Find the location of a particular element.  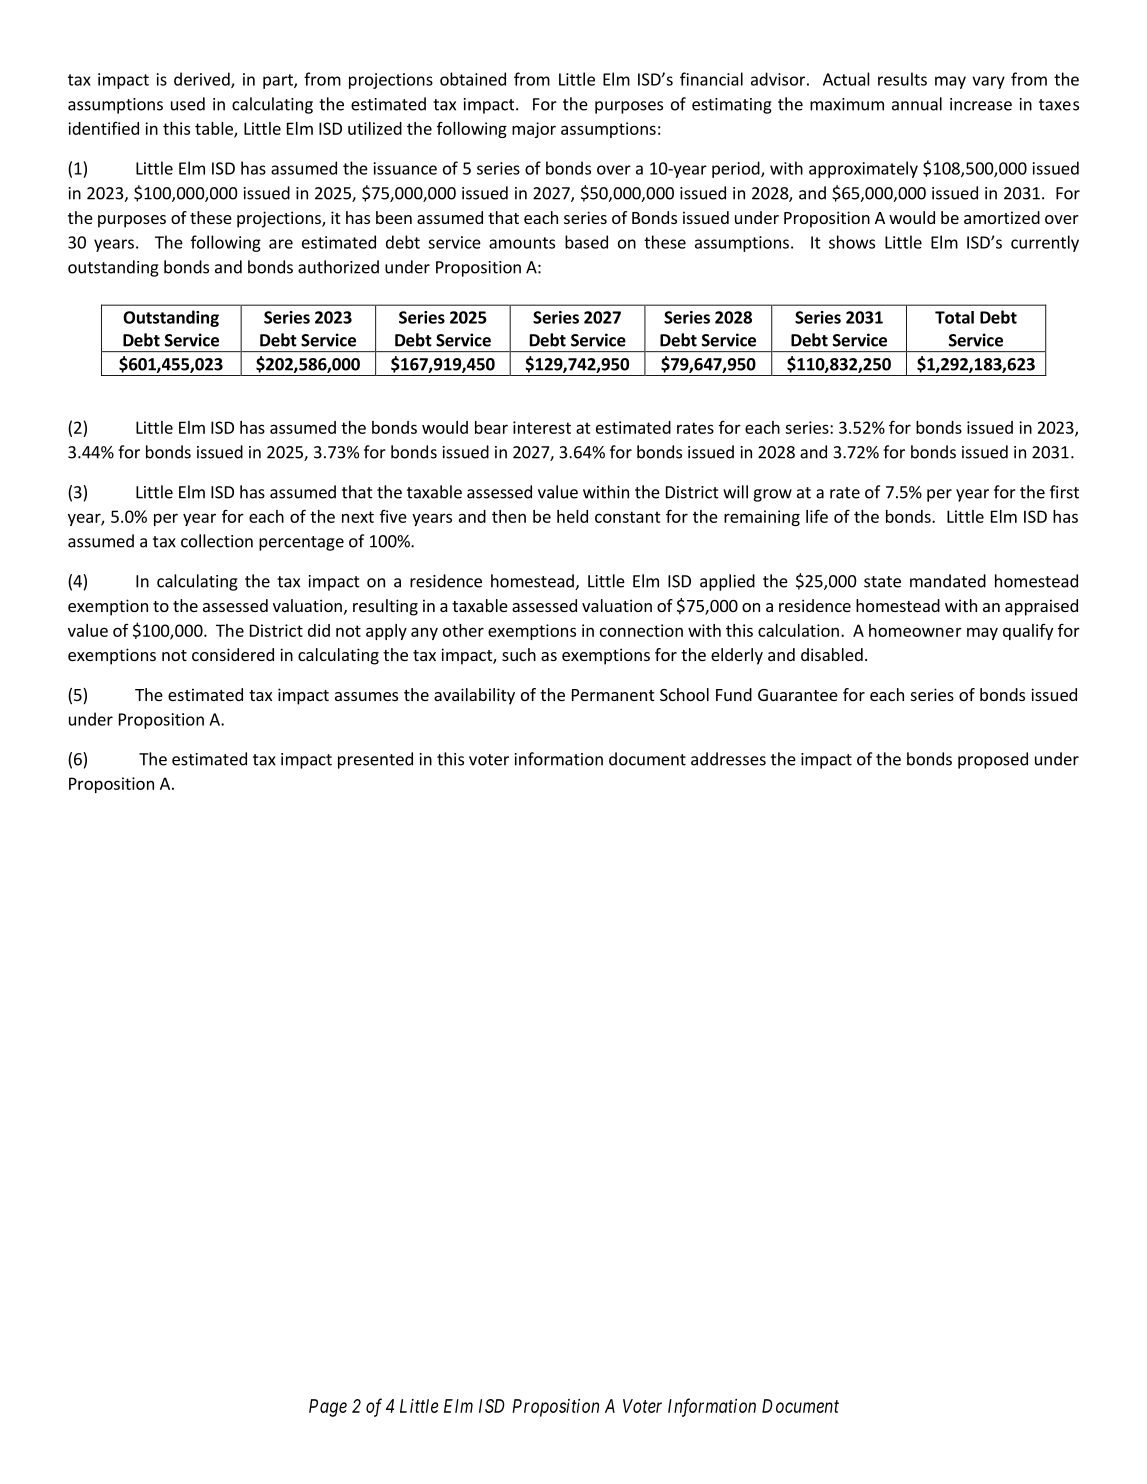

mandated is located at coordinates (948, 581).
